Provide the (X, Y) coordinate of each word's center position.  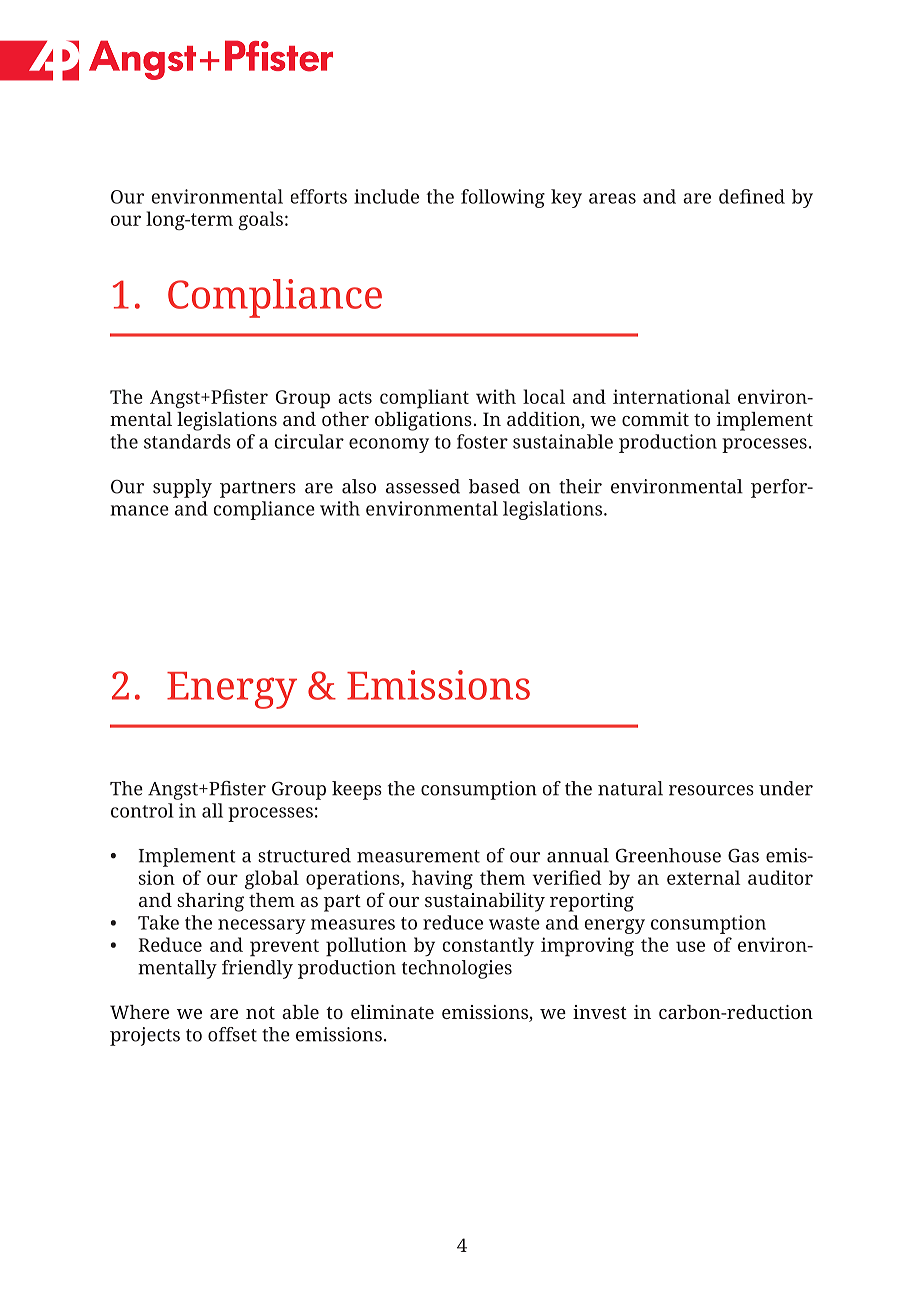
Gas (743, 855)
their (580, 486)
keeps (357, 790)
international (671, 396)
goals (260, 220)
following (503, 198)
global (272, 879)
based (494, 486)
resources (711, 790)
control (142, 810)
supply (182, 488)
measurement (418, 856)
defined (752, 196)
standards (187, 441)
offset (232, 1034)
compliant (424, 399)
